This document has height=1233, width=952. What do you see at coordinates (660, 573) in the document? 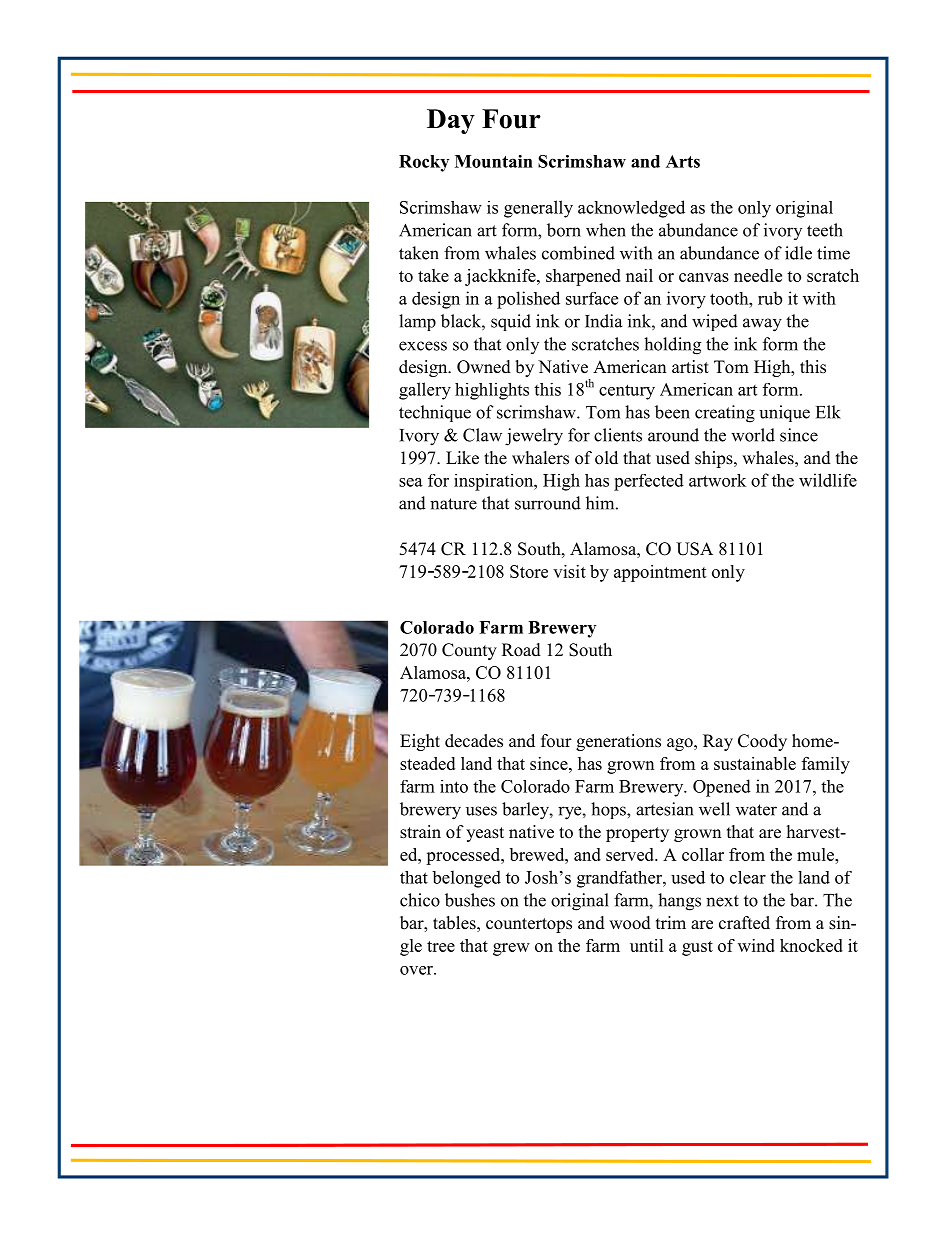
I see `appointment` at bounding box center [660, 573].
